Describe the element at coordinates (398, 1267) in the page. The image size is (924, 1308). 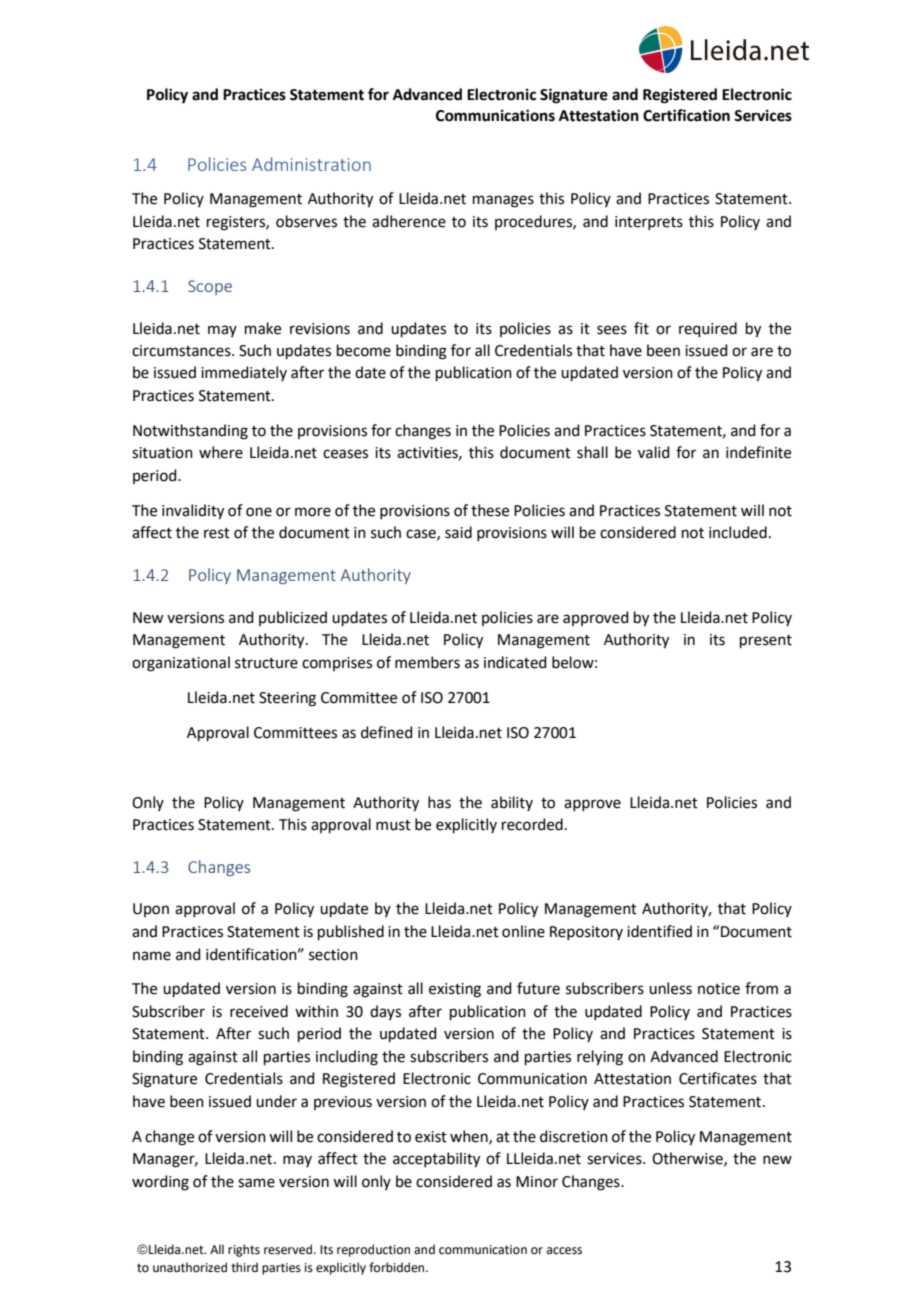
I see `forbidden` at that location.
